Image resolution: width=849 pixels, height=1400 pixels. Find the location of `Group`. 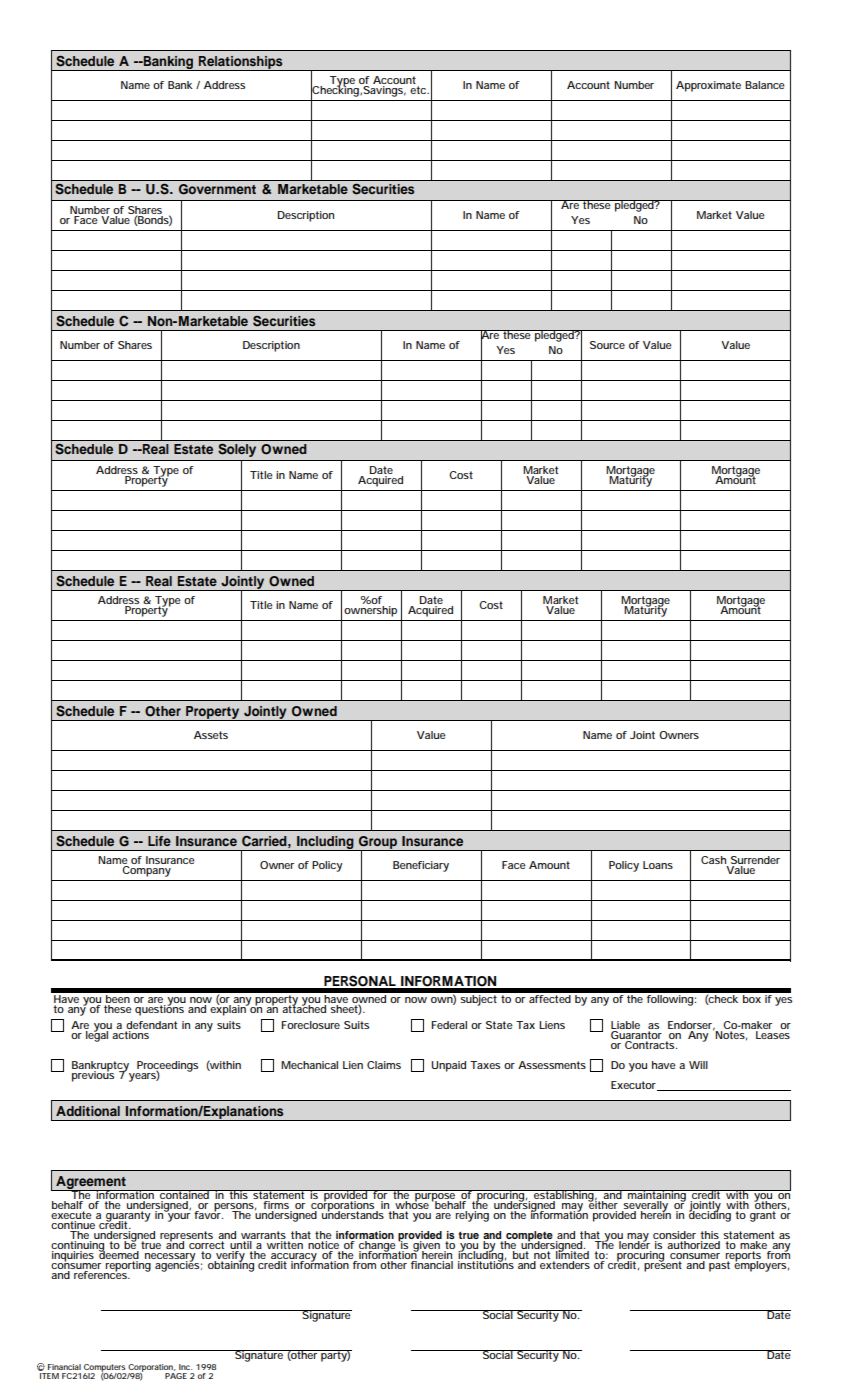

Group is located at coordinates (378, 843).
